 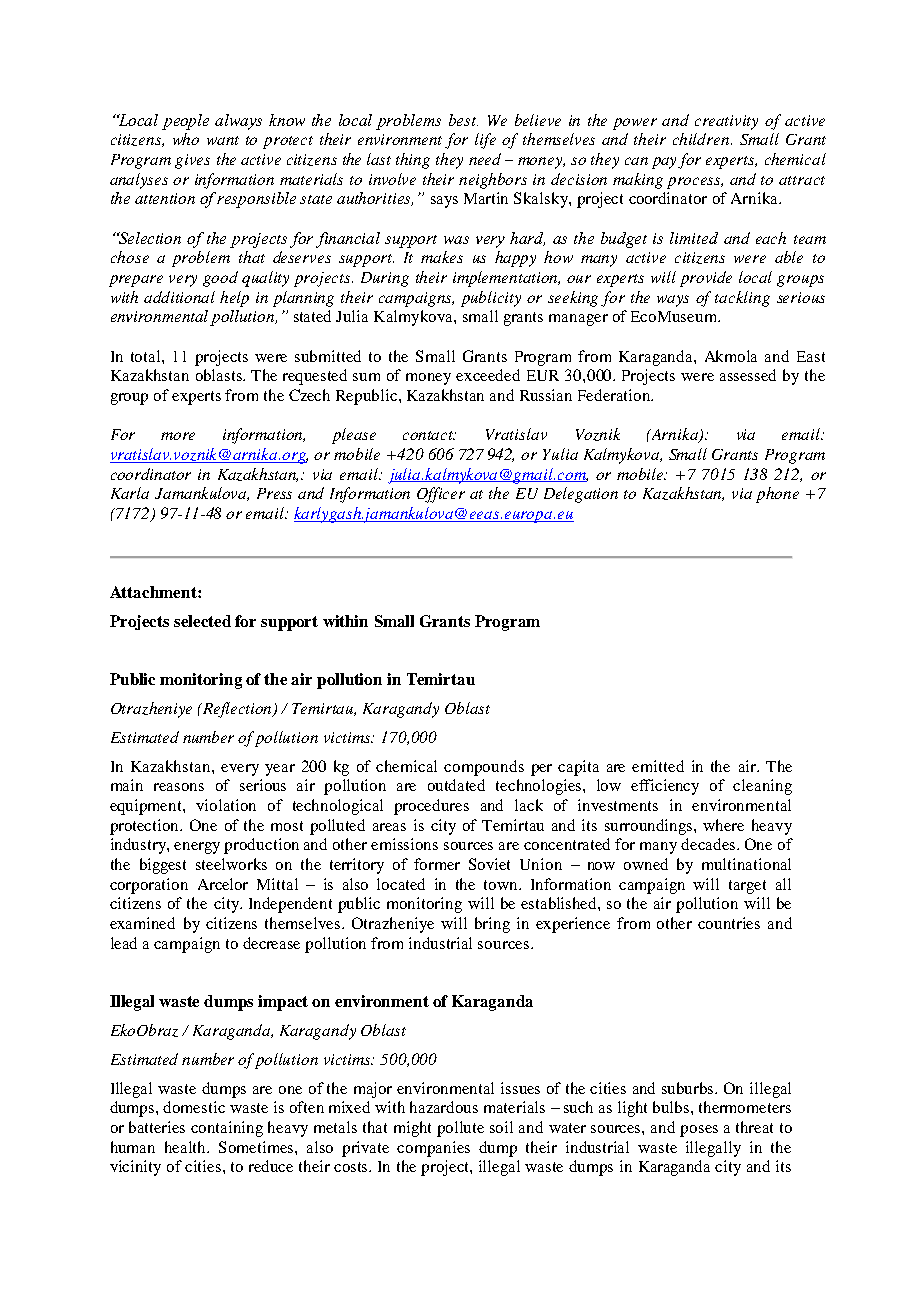 What do you see at coordinates (748, 375) in the page?
I see `assessed` at bounding box center [748, 375].
